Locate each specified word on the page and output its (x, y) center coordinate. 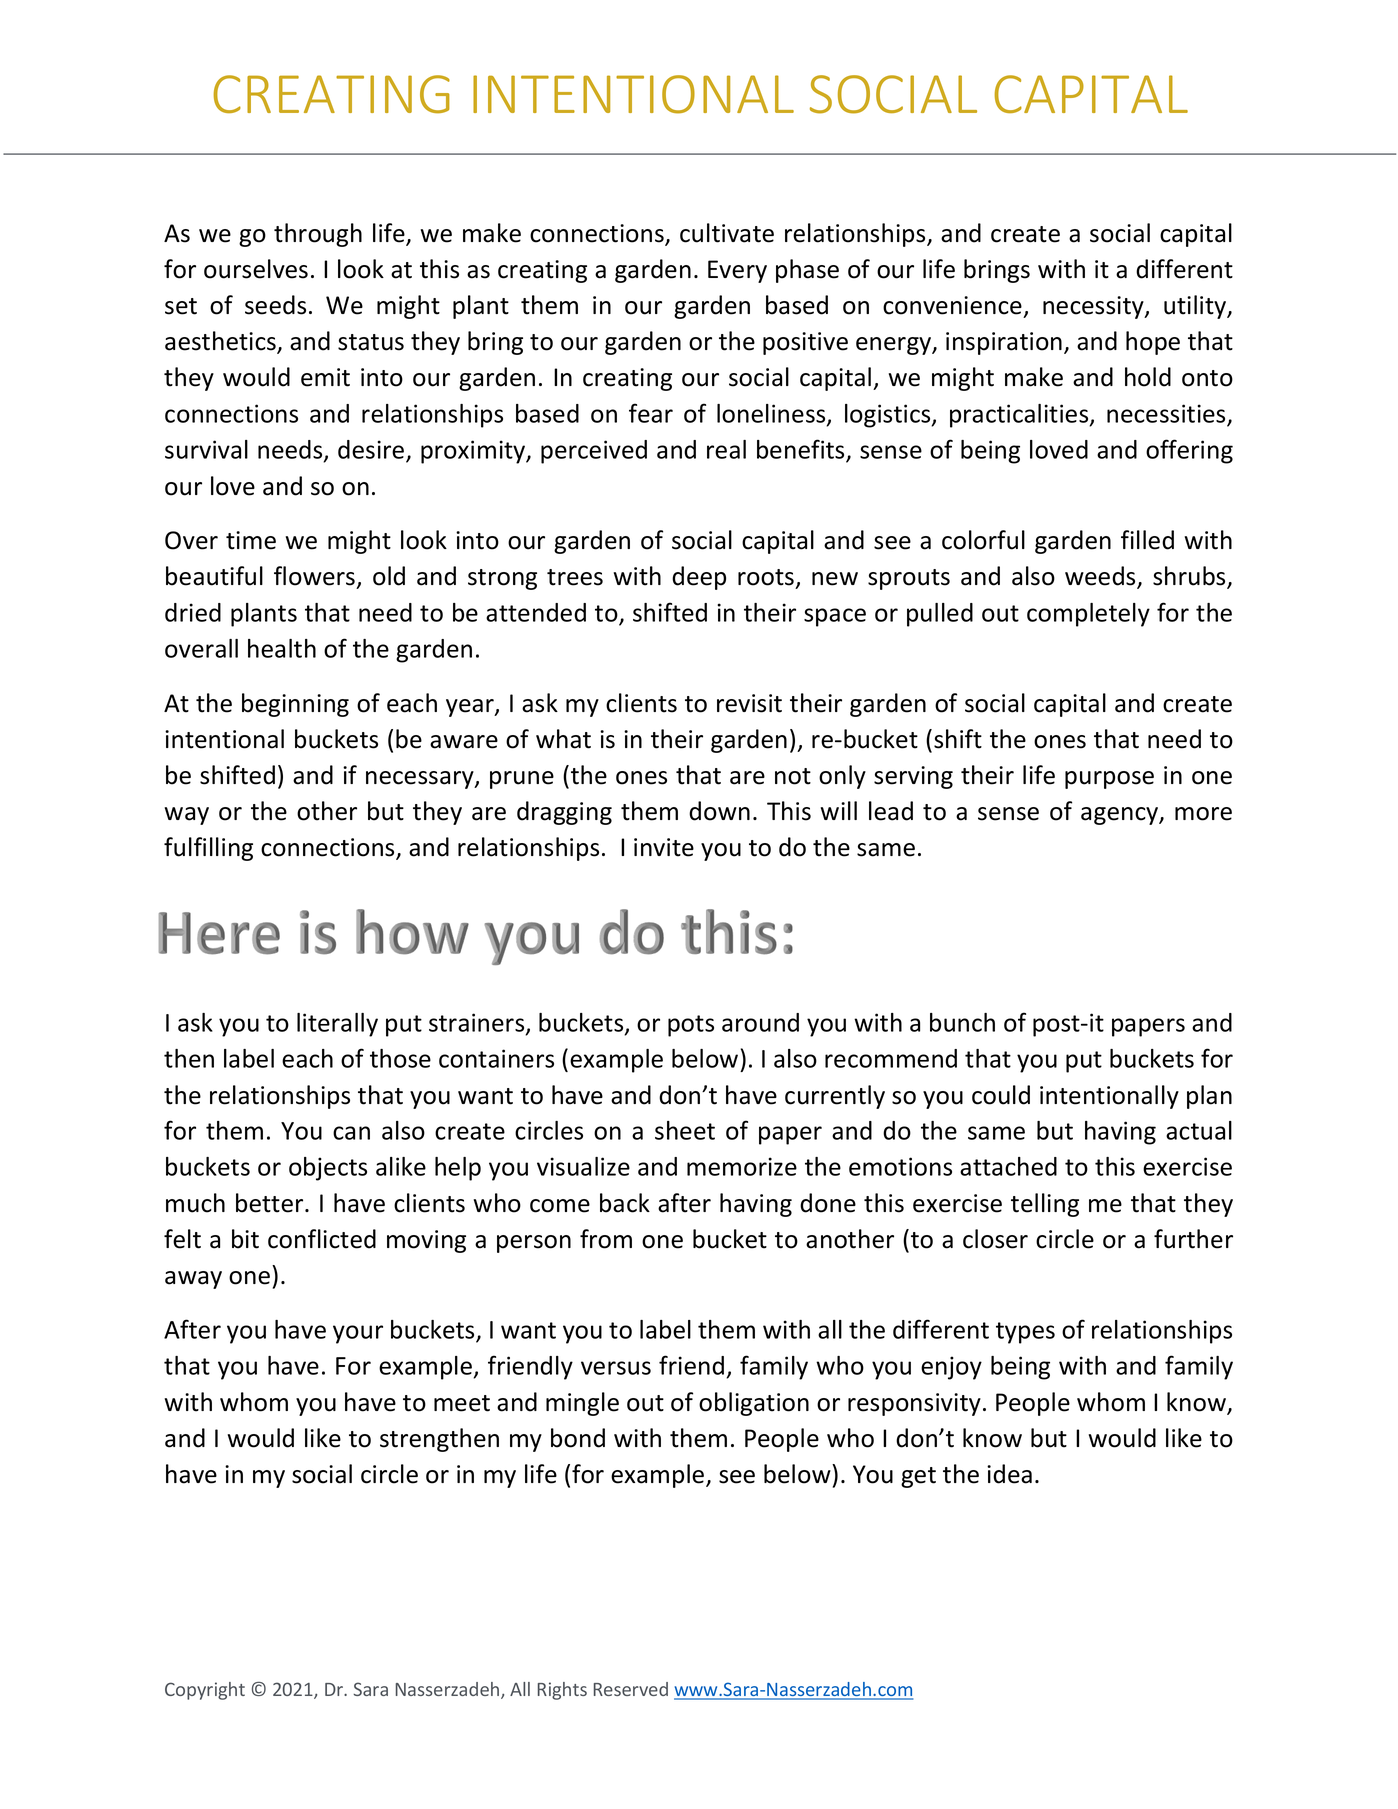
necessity (1094, 307)
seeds (275, 305)
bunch (962, 1022)
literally (337, 1025)
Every (737, 271)
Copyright (205, 1691)
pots (691, 1026)
